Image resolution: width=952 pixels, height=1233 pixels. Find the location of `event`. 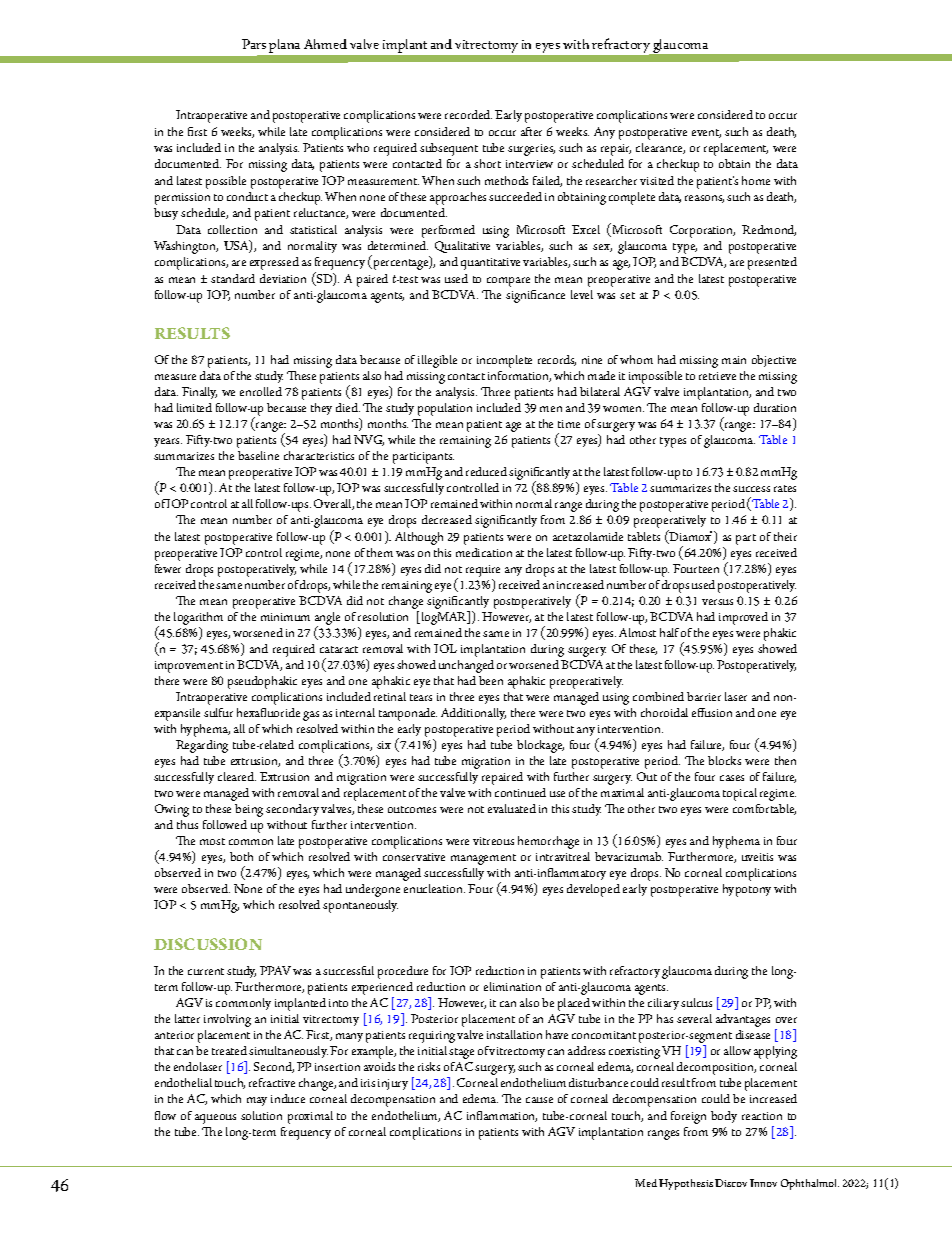

event is located at coordinates (706, 133).
